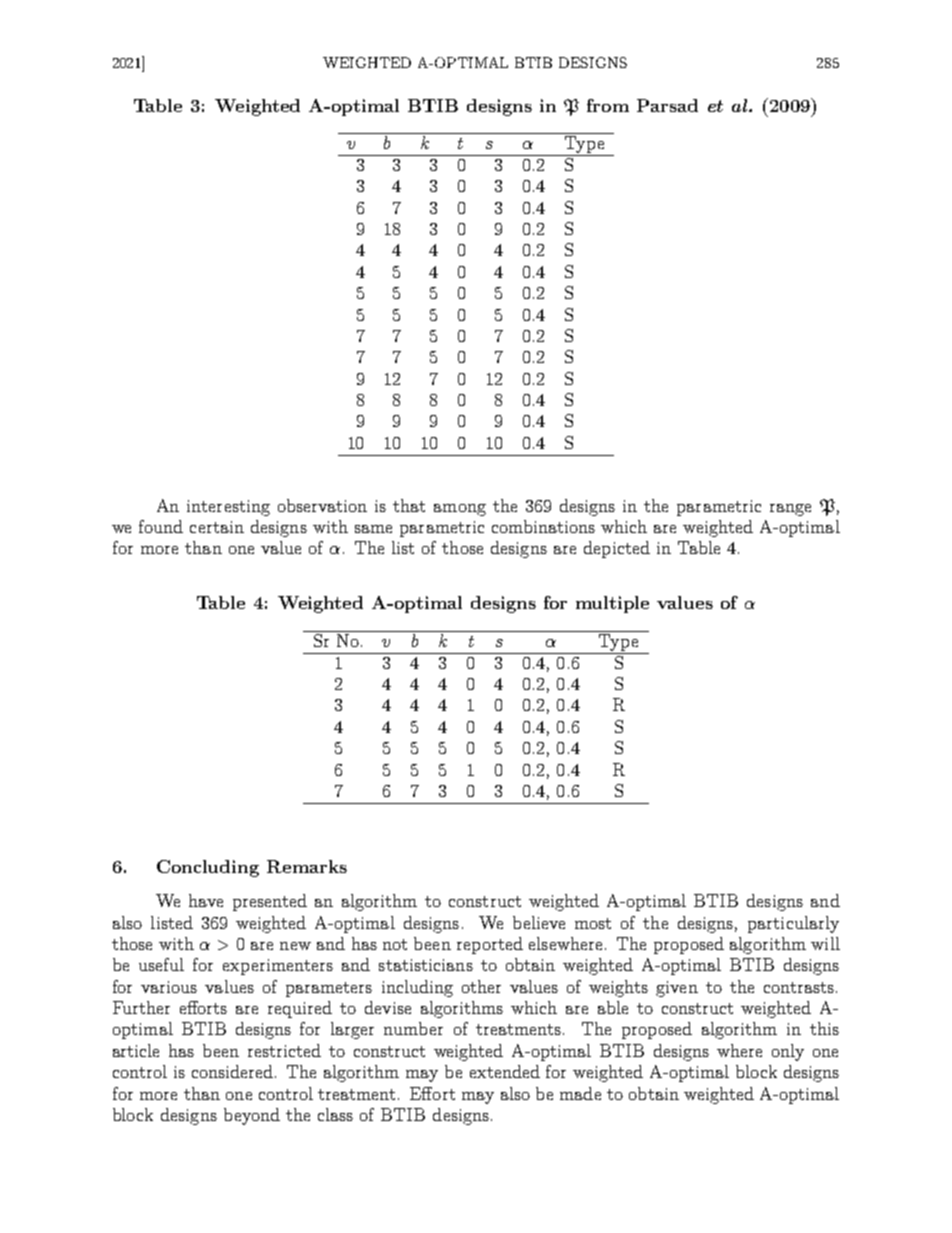  Describe the element at coordinates (505, 1071) in the screenshot. I see `extended` at that location.
